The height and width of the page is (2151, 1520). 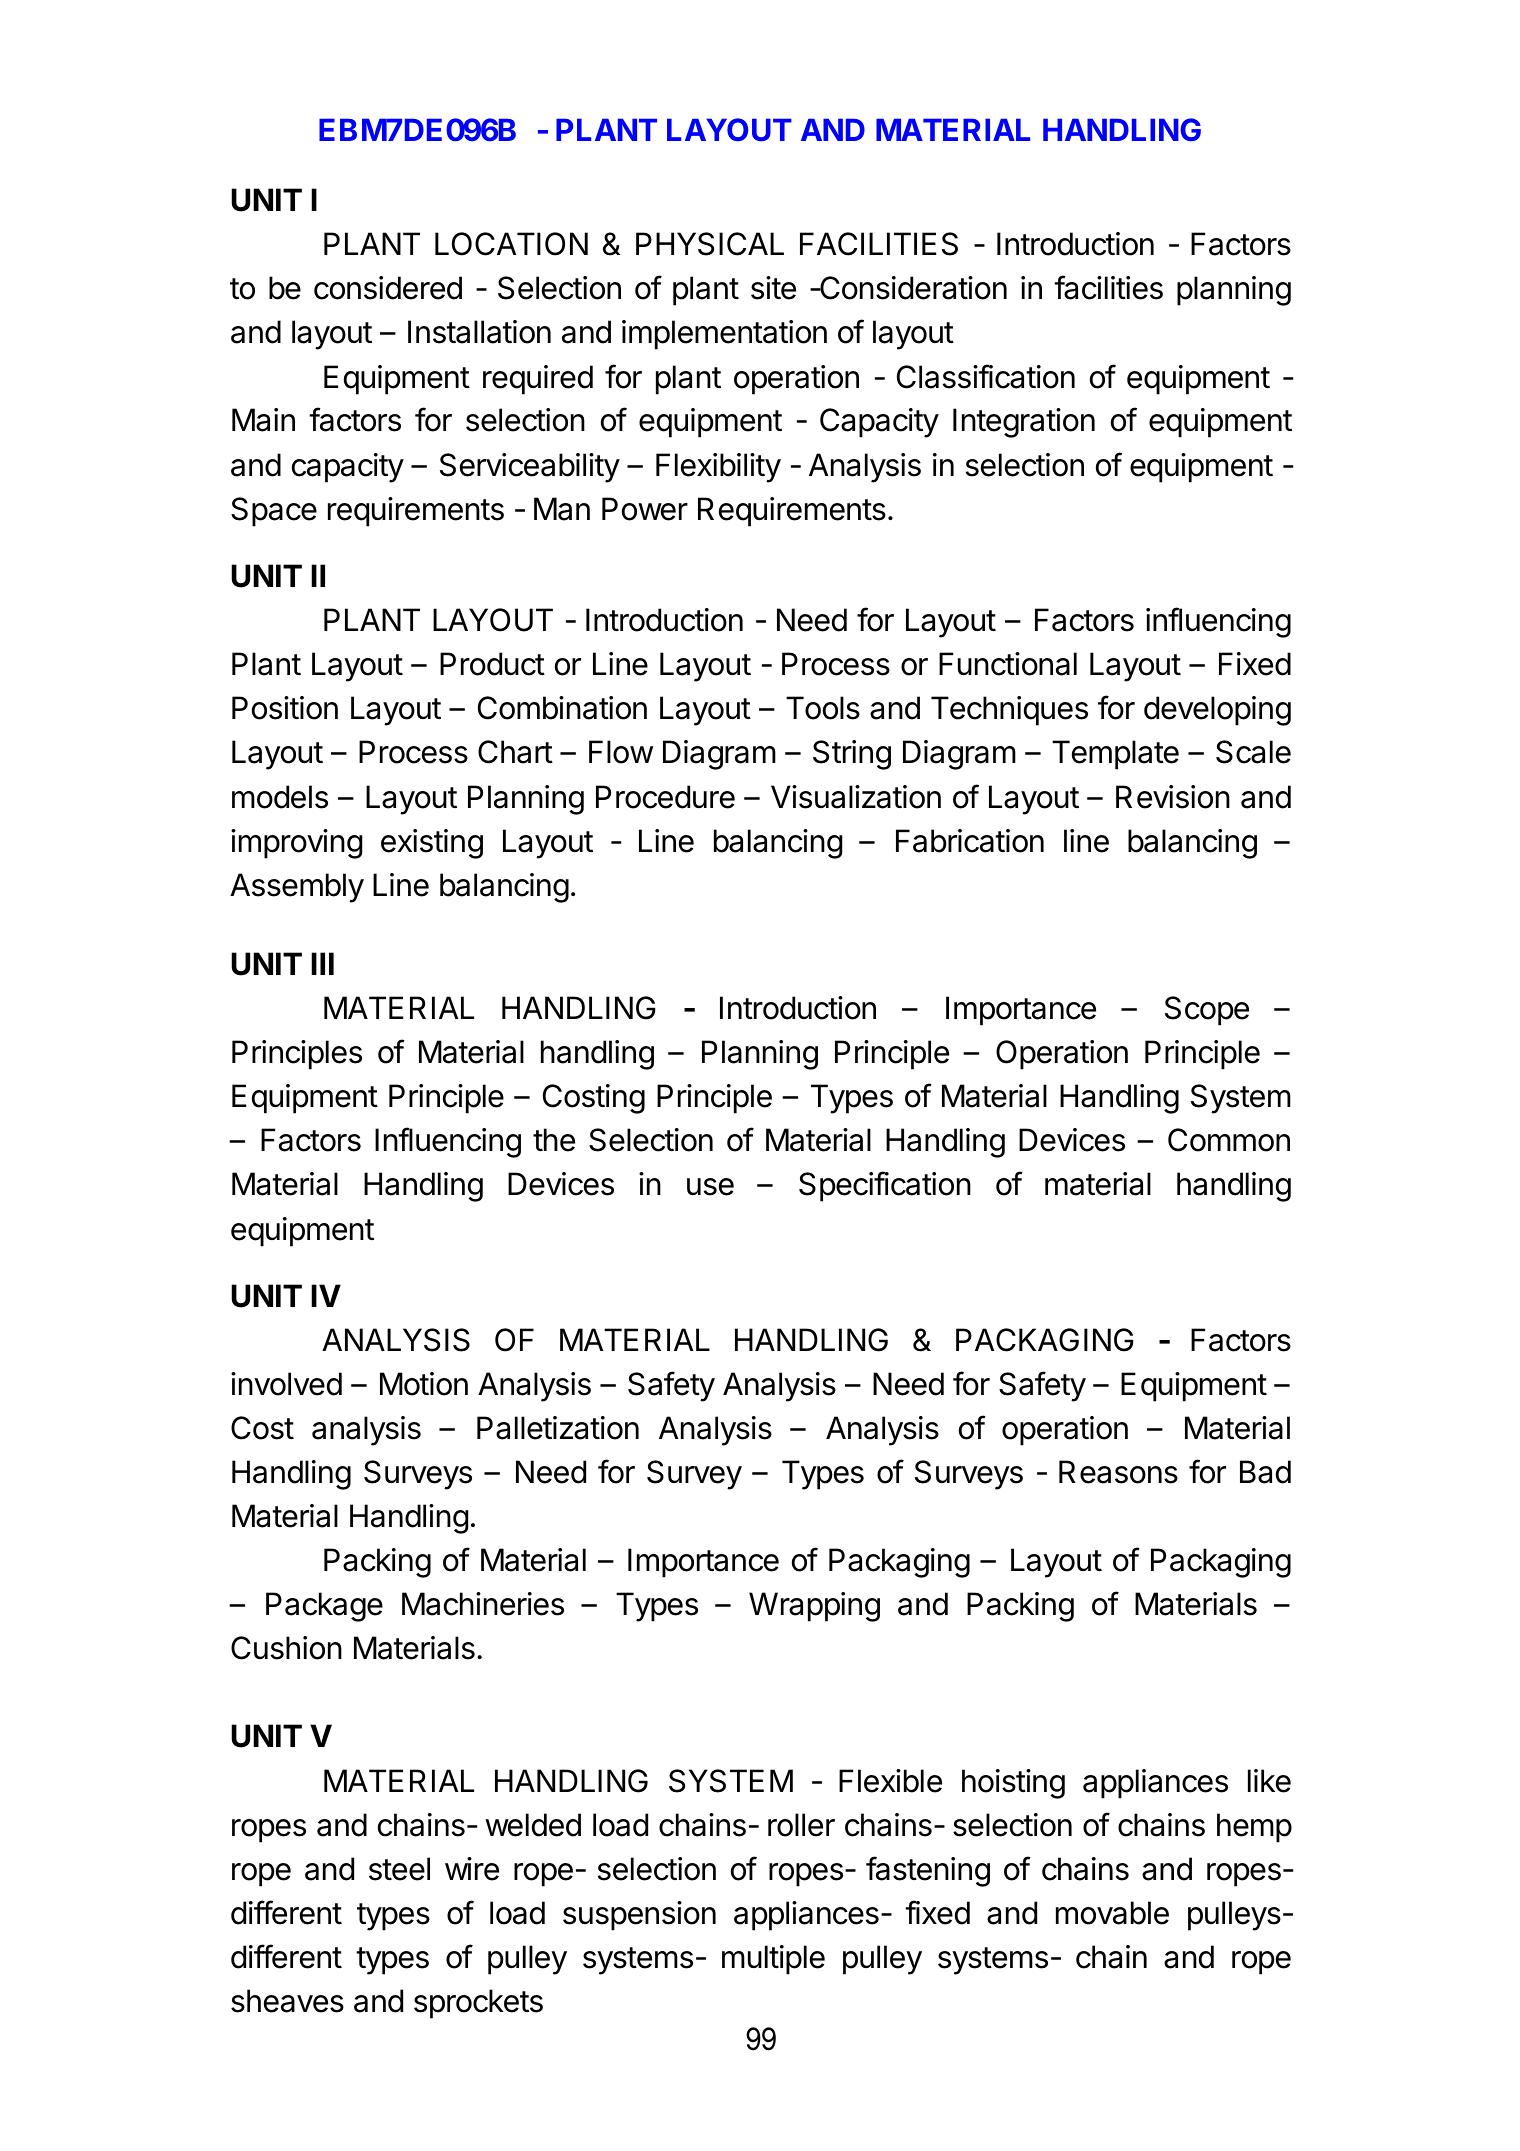 What do you see at coordinates (986, 376) in the page?
I see `Classification` at bounding box center [986, 376].
